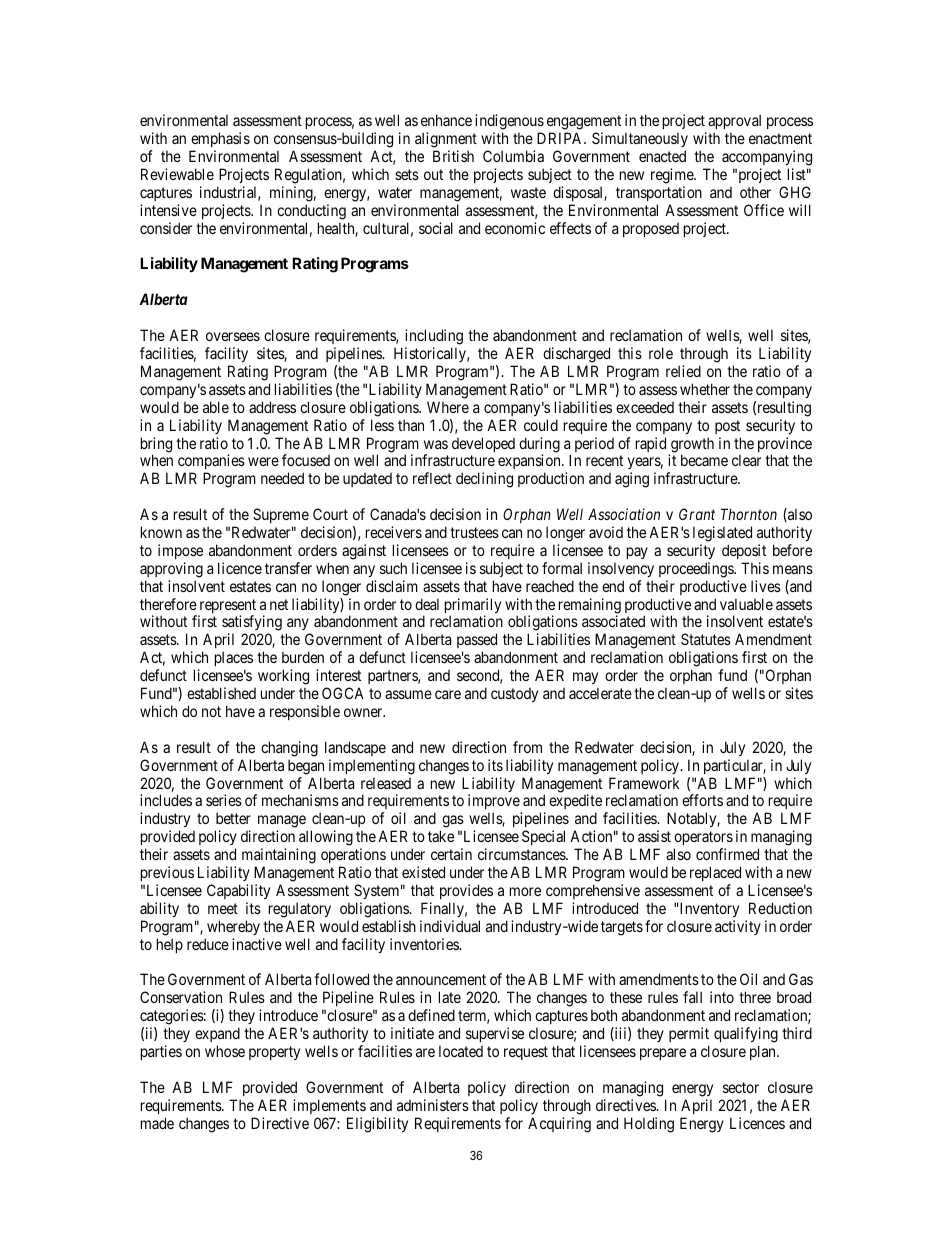 This screenshot has width=952, height=1233. I want to click on administers, so click(433, 1105).
